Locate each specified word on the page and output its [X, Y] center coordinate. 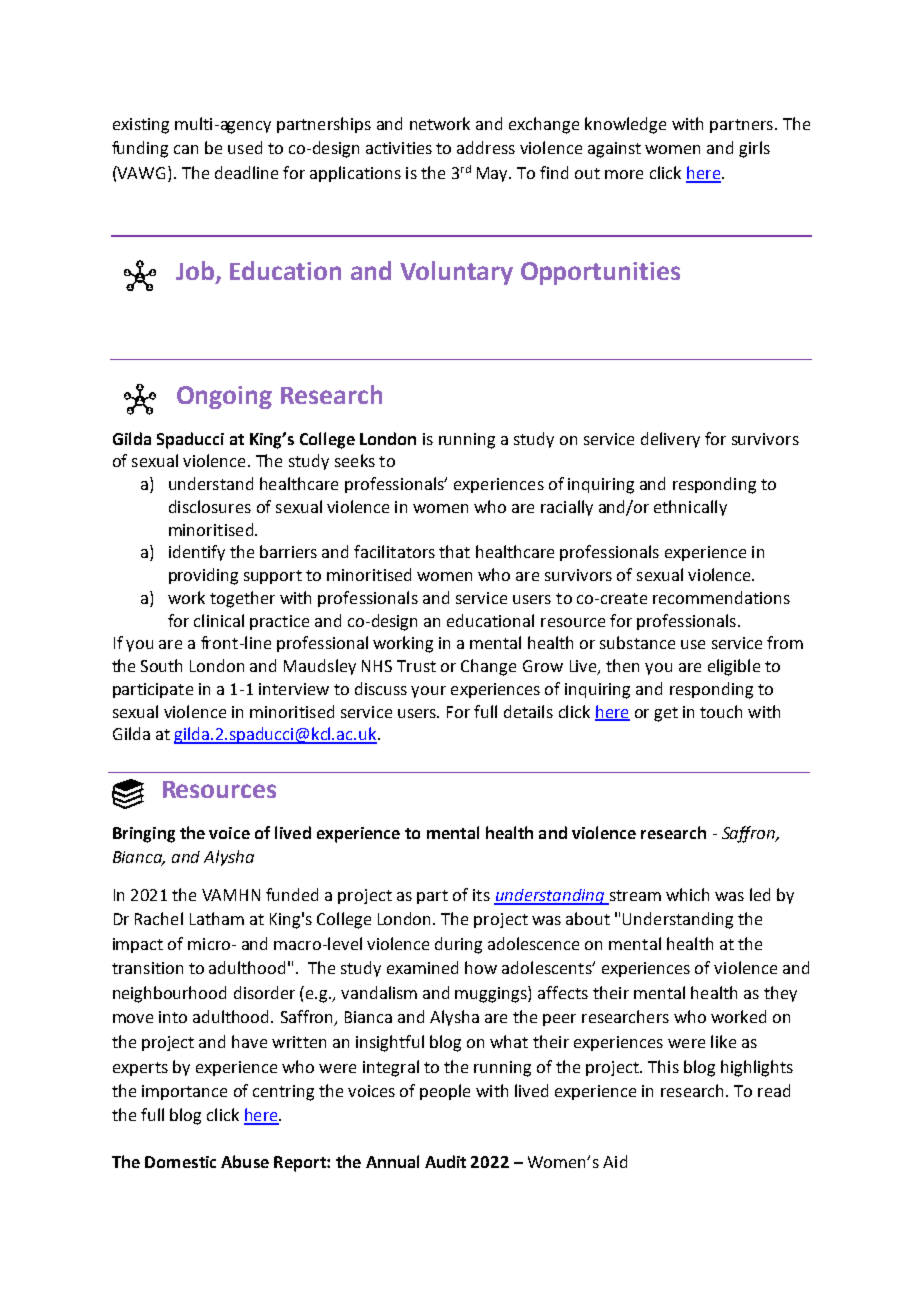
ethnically [690, 508]
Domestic [180, 1162]
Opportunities [600, 273]
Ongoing [224, 397]
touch [721, 711]
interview [294, 689]
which [687, 894]
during [458, 945]
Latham [217, 918]
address [486, 147]
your [428, 692]
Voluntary [456, 273]
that [454, 551]
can [186, 149]
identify [197, 553]
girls [754, 149]
